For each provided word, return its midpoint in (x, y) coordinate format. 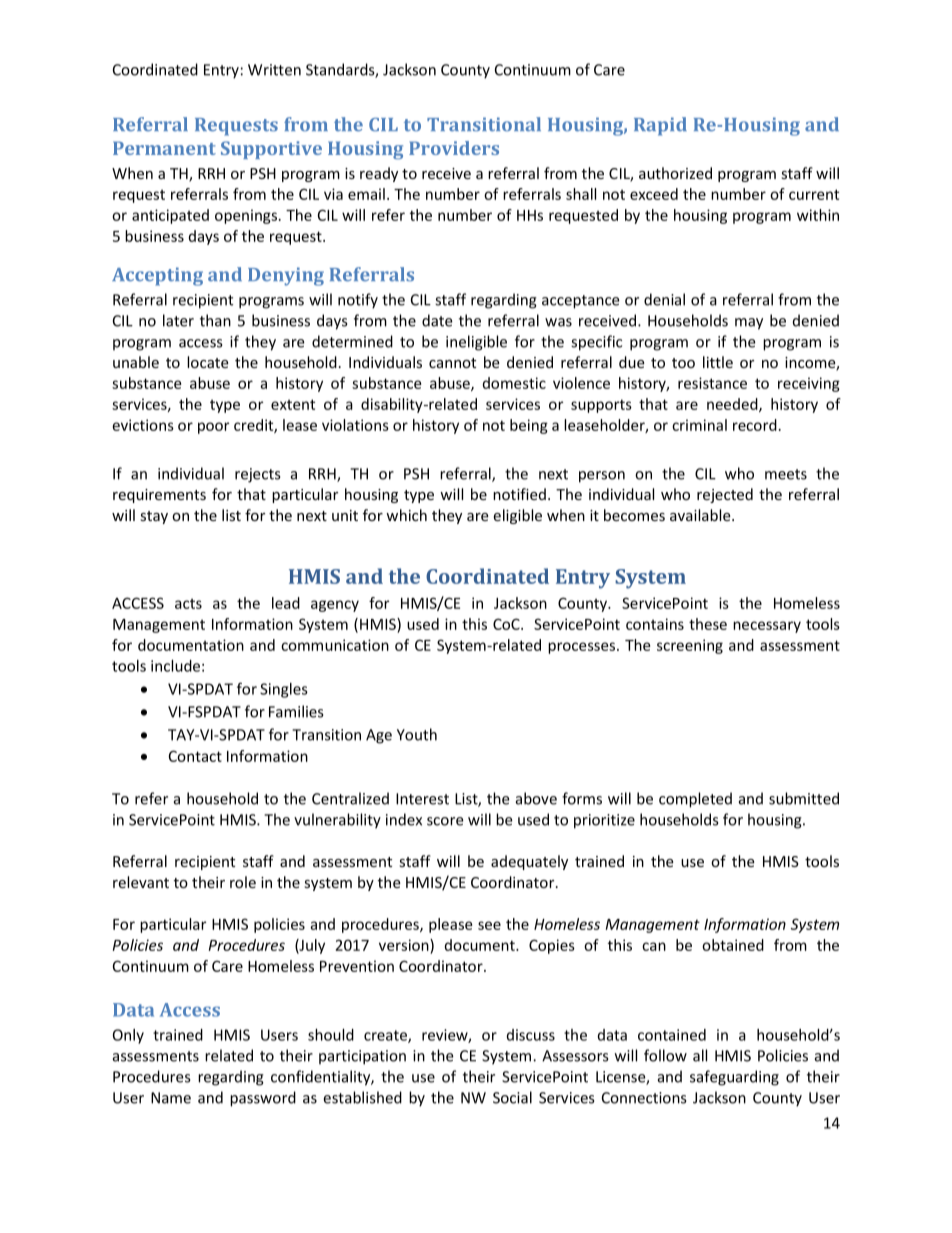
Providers (454, 148)
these (708, 624)
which (406, 515)
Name (171, 1098)
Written (274, 70)
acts (188, 604)
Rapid (660, 126)
